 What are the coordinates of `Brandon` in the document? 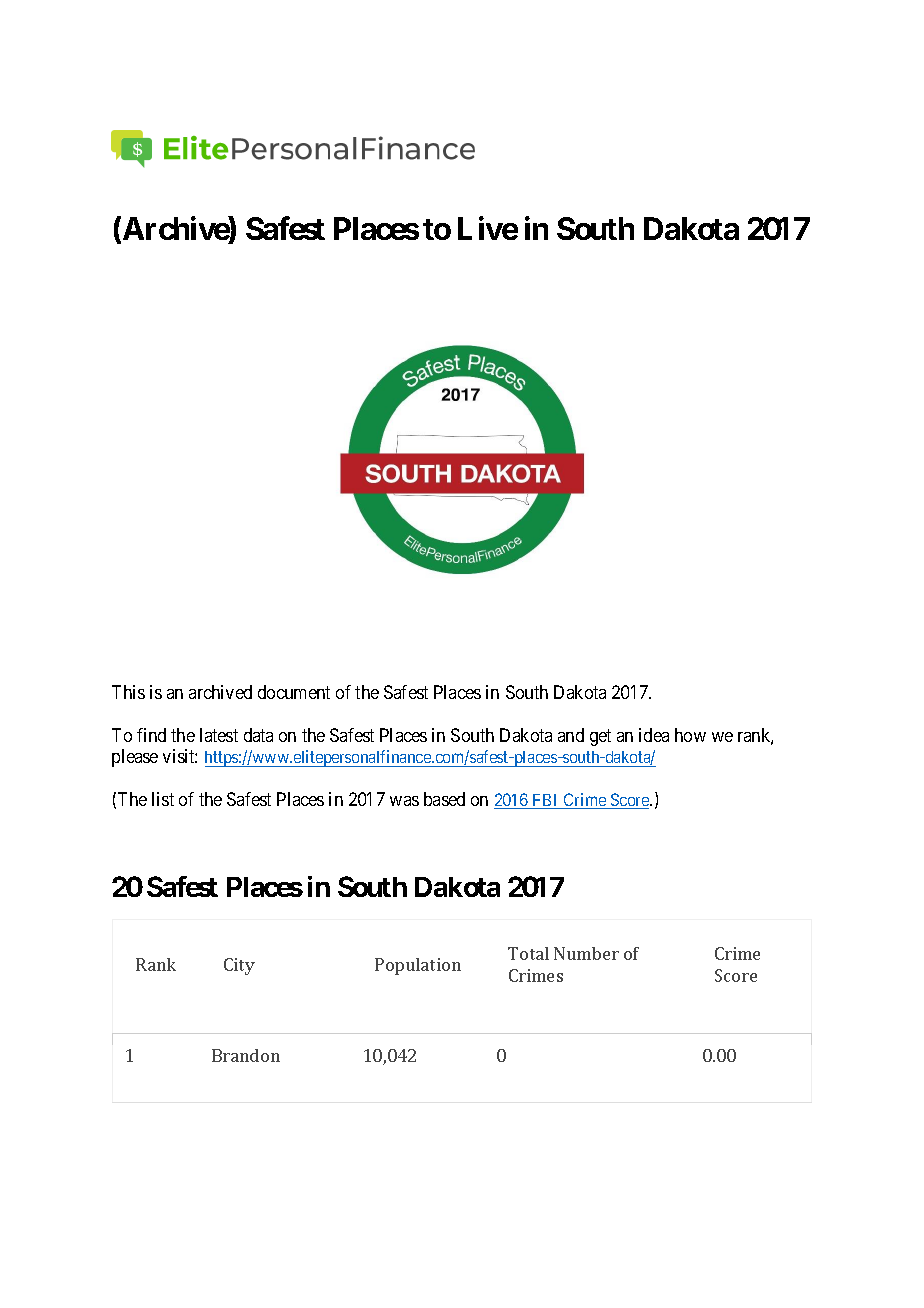 It's located at (246, 1055).
